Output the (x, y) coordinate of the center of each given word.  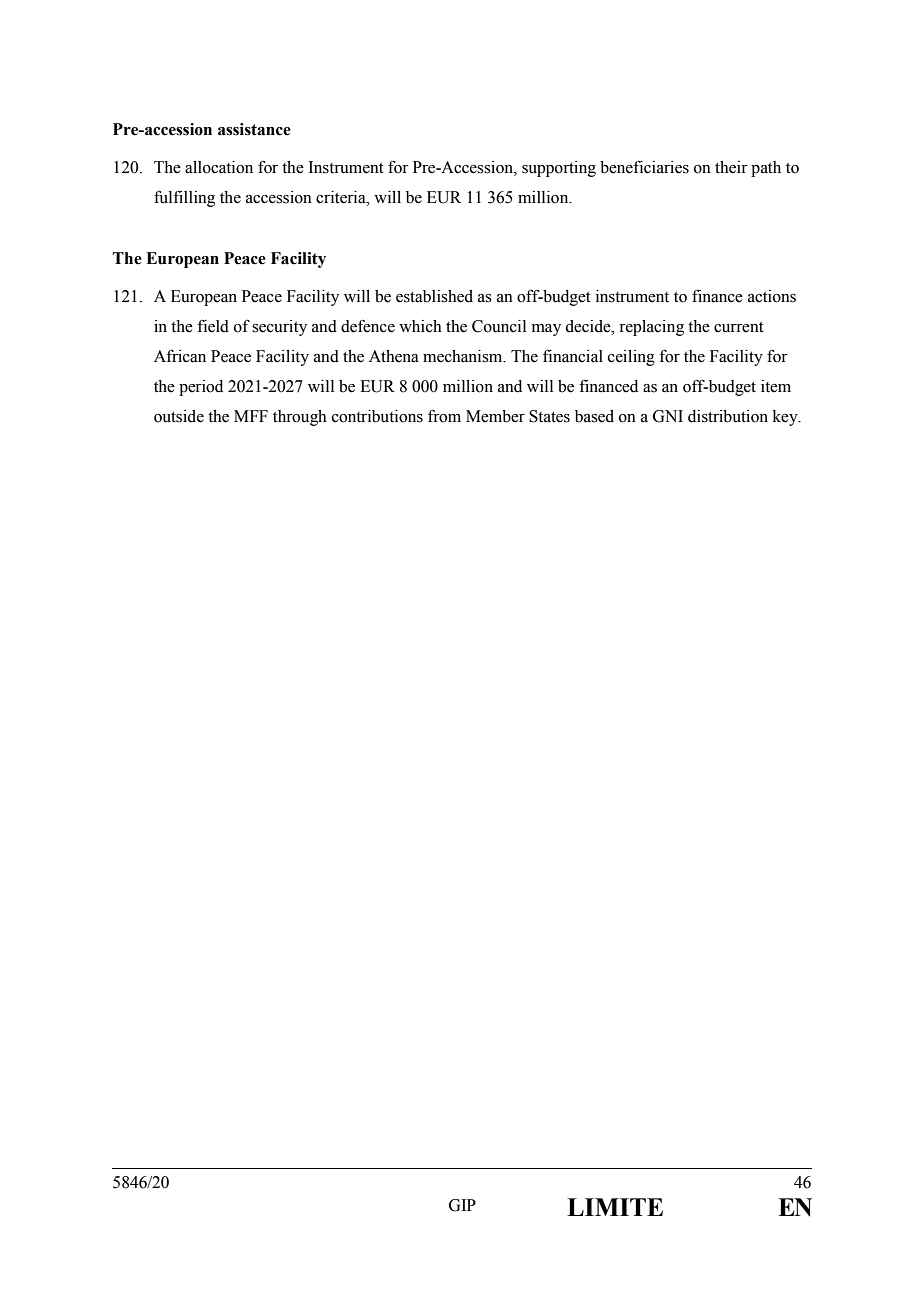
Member (495, 416)
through (300, 418)
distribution (728, 416)
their (731, 167)
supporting (559, 169)
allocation (219, 167)
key (786, 418)
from (444, 416)
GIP (462, 1205)
